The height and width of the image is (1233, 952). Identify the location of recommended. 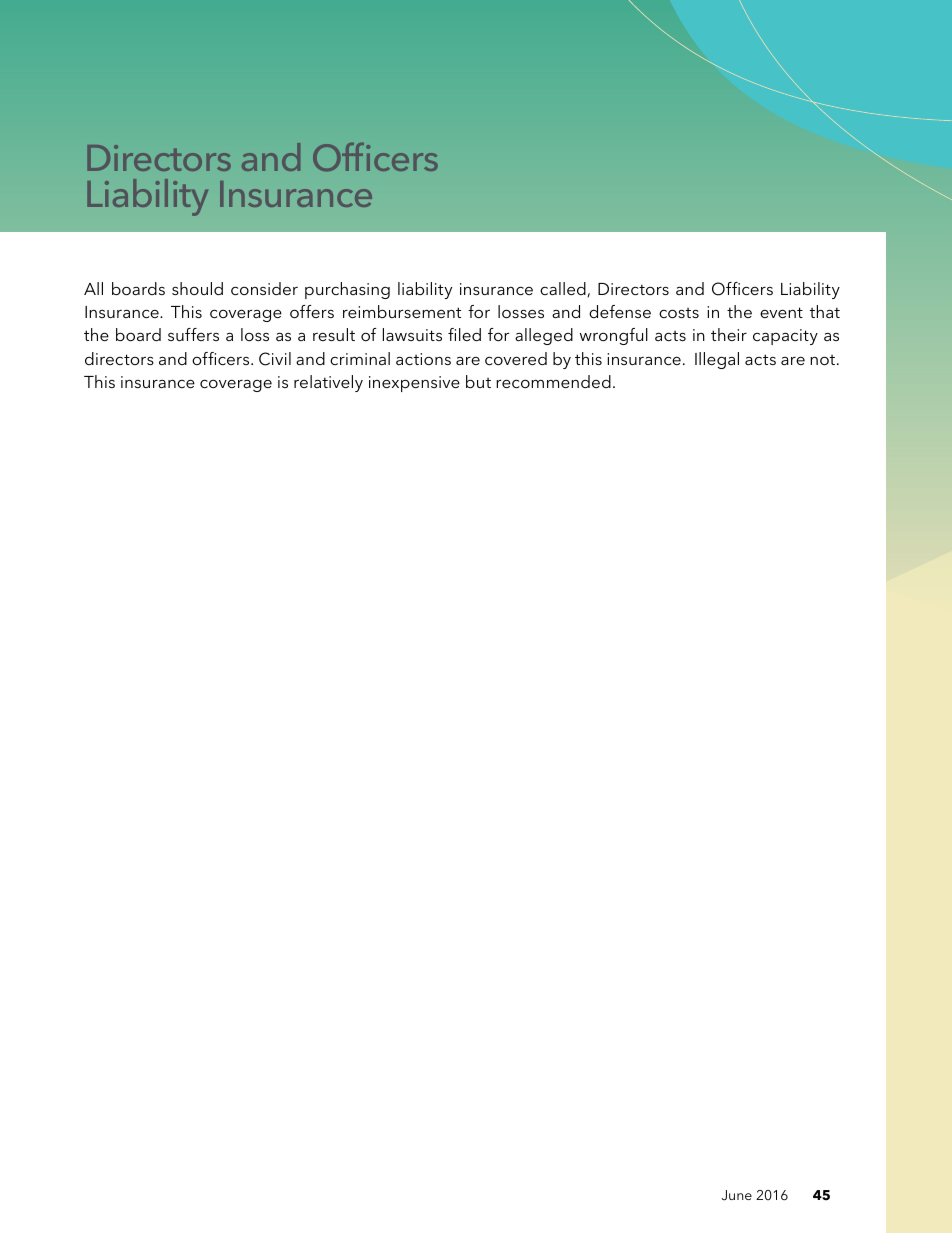
(553, 381).
